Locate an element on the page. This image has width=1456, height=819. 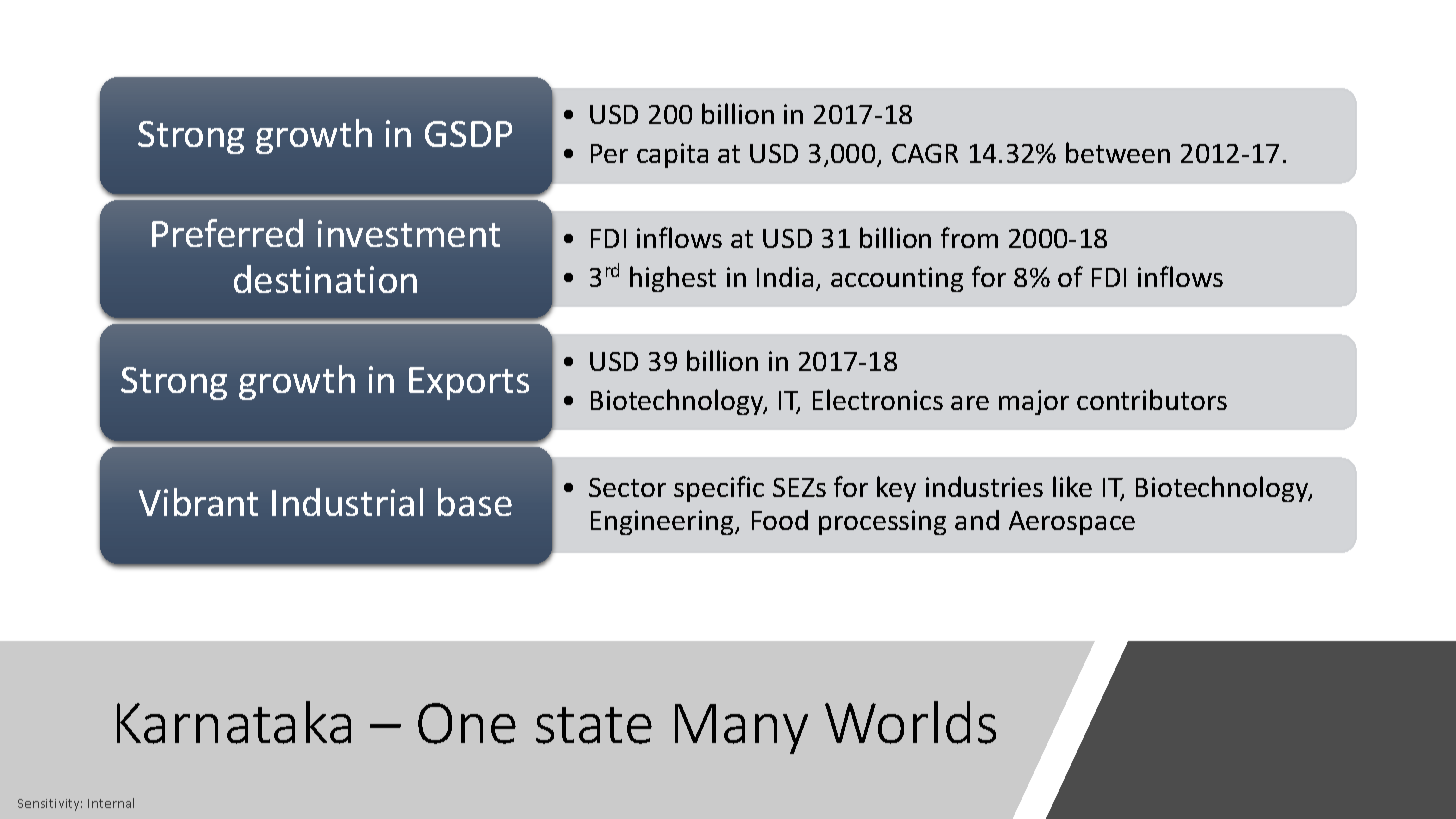
CAGR is located at coordinates (925, 153).
